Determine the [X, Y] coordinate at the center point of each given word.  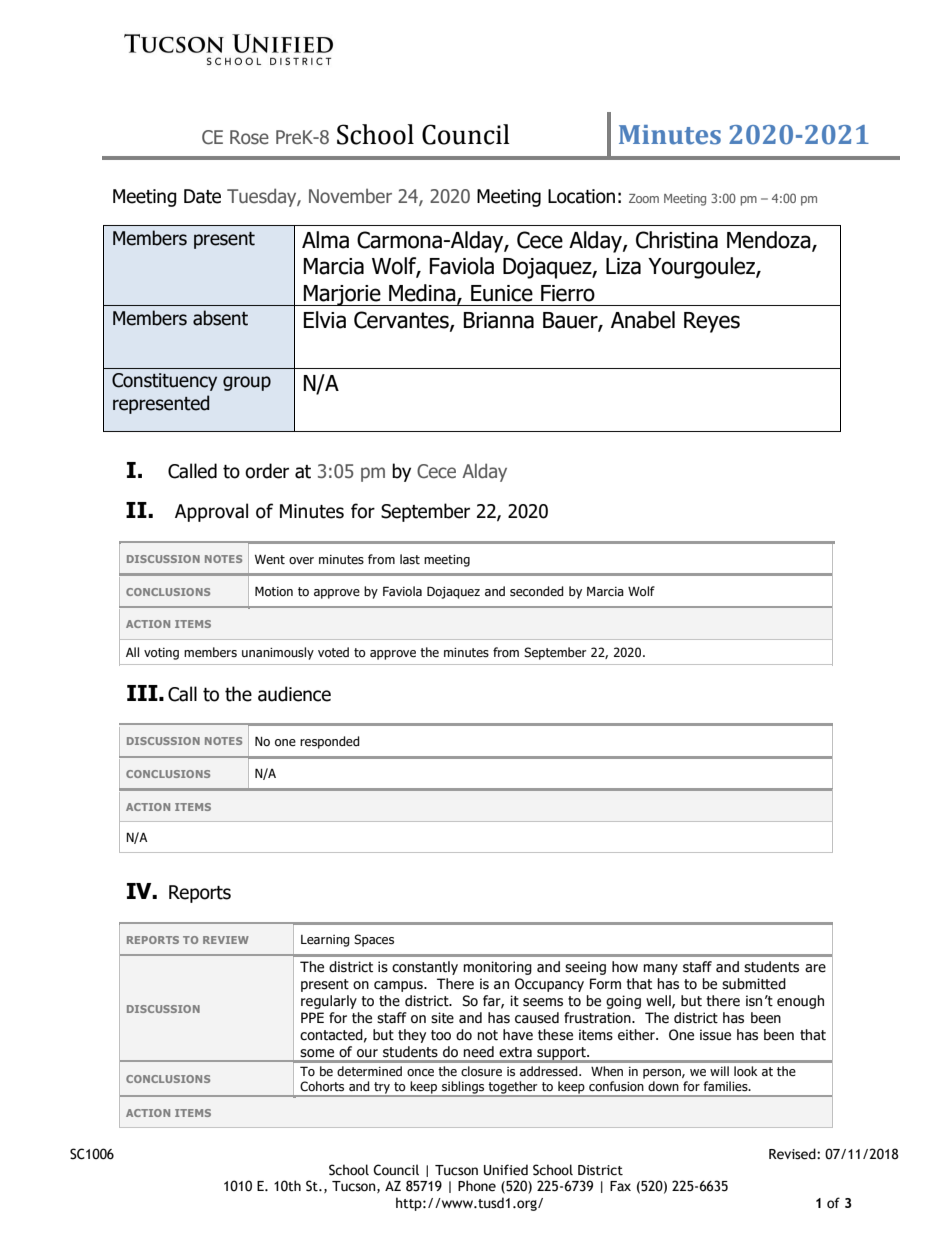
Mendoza [770, 241]
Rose [249, 137]
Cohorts [322, 1086]
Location [581, 196]
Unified [506, 1170]
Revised [793, 1154]
